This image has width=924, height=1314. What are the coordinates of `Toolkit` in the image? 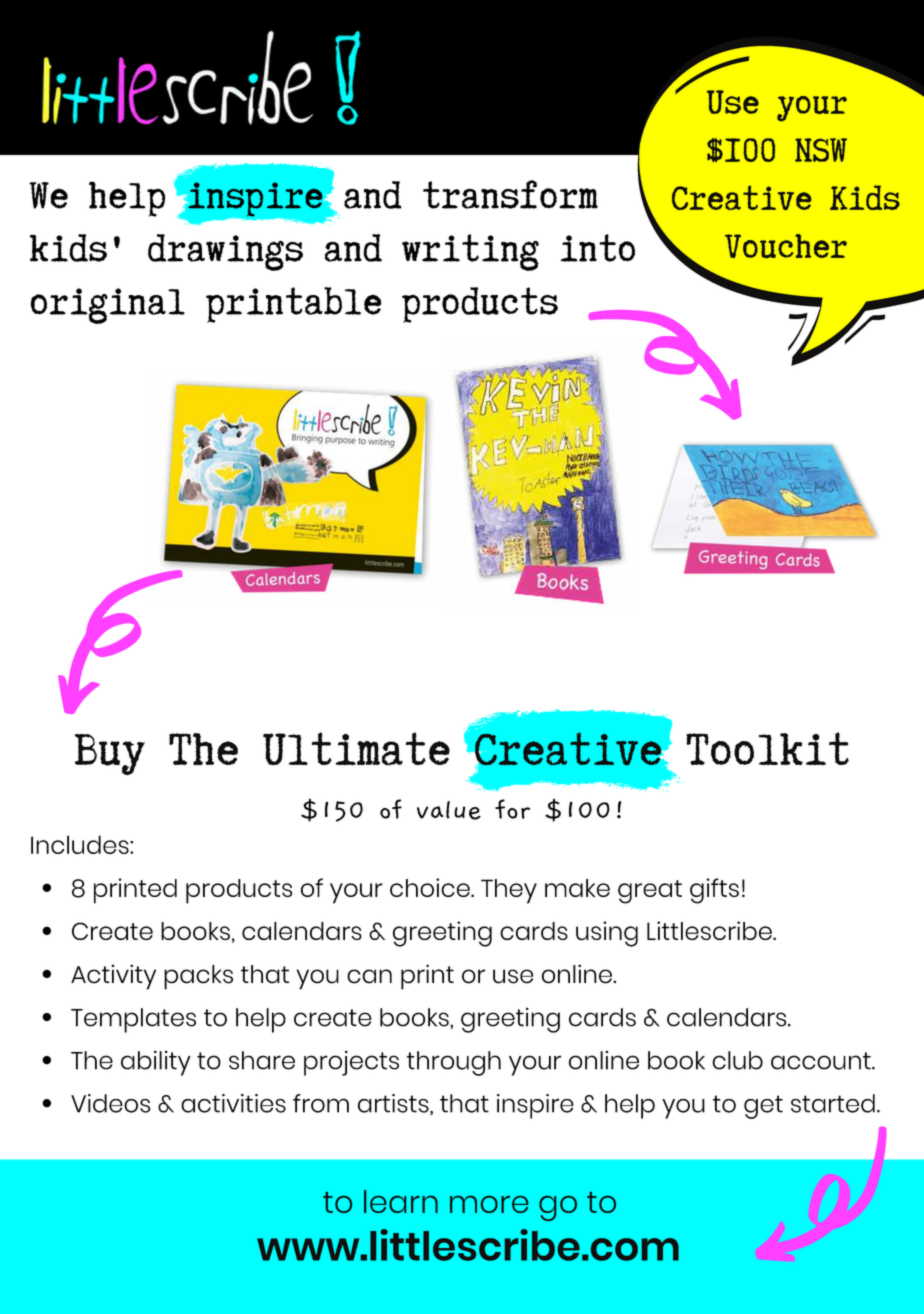 It's located at (767, 749).
